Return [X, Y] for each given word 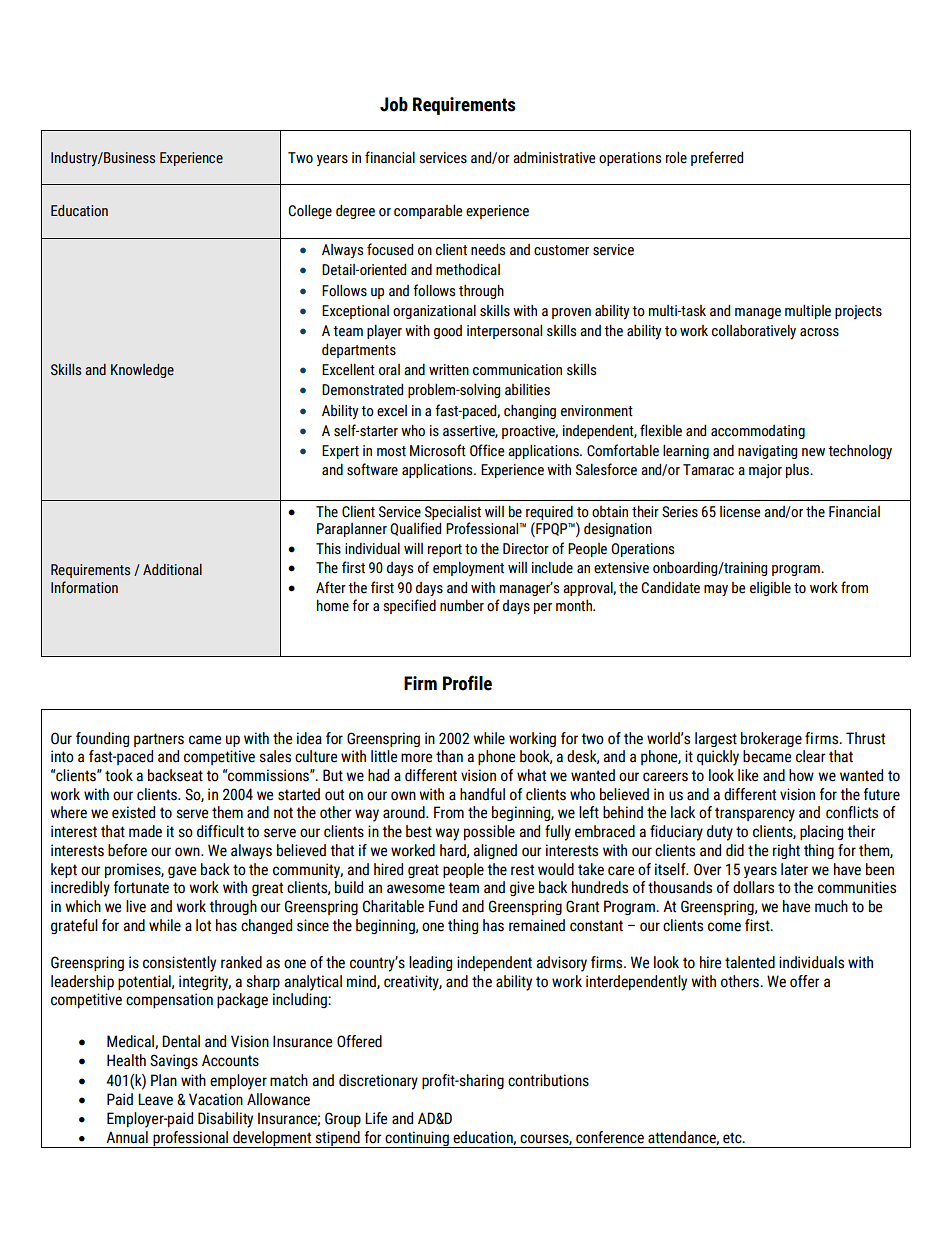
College [310, 211]
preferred [717, 158]
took [119, 775]
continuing [417, 1139]
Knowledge [142, 371]
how [801, 775]
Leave [155, 1099]
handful [482, 794]
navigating [767, 452]
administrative [554, 157]
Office [487, 450]
